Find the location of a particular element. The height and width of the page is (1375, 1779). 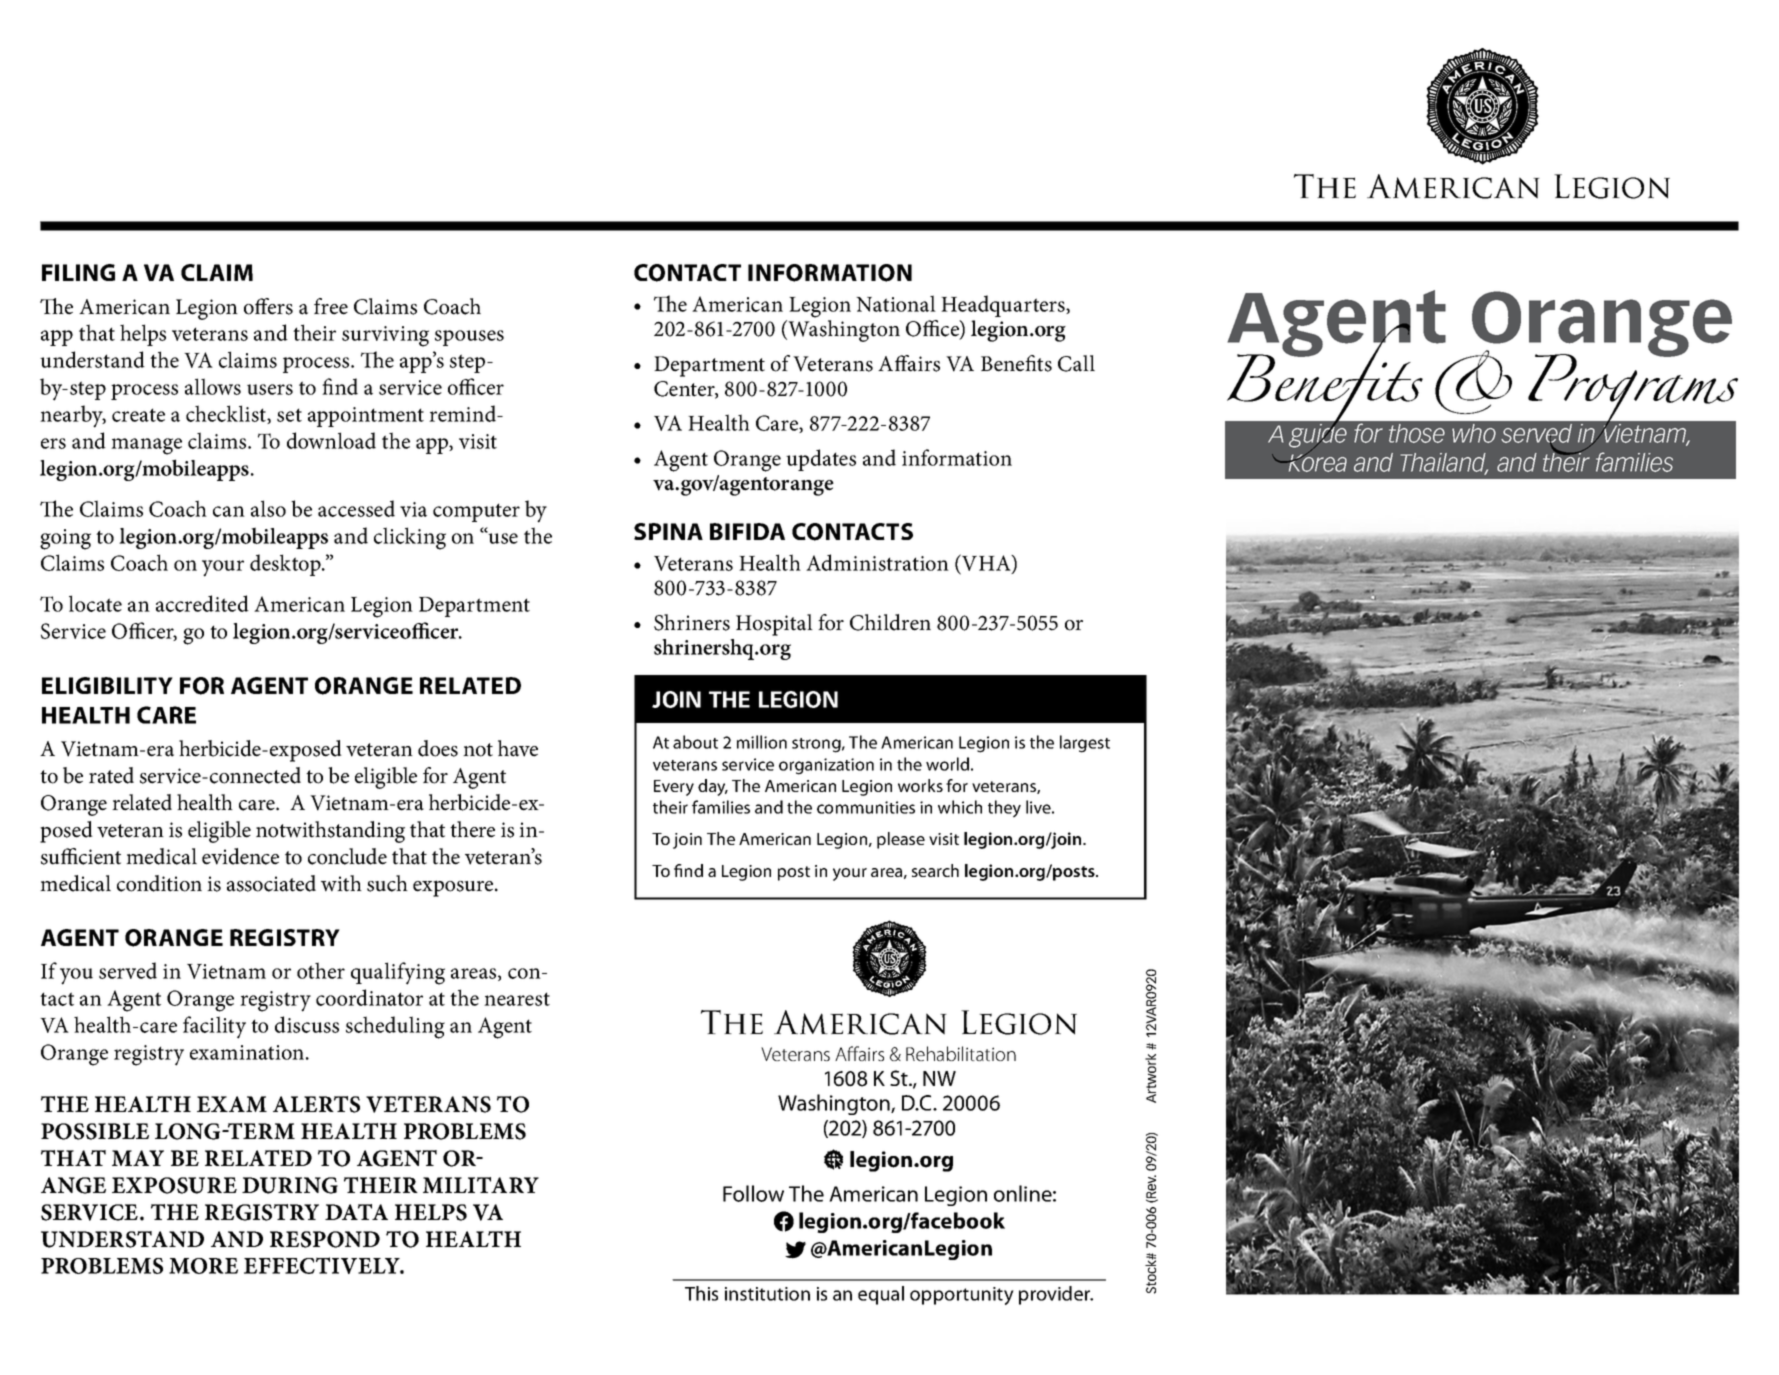

Rehabilitation is located at coordinates (961, 1053).
